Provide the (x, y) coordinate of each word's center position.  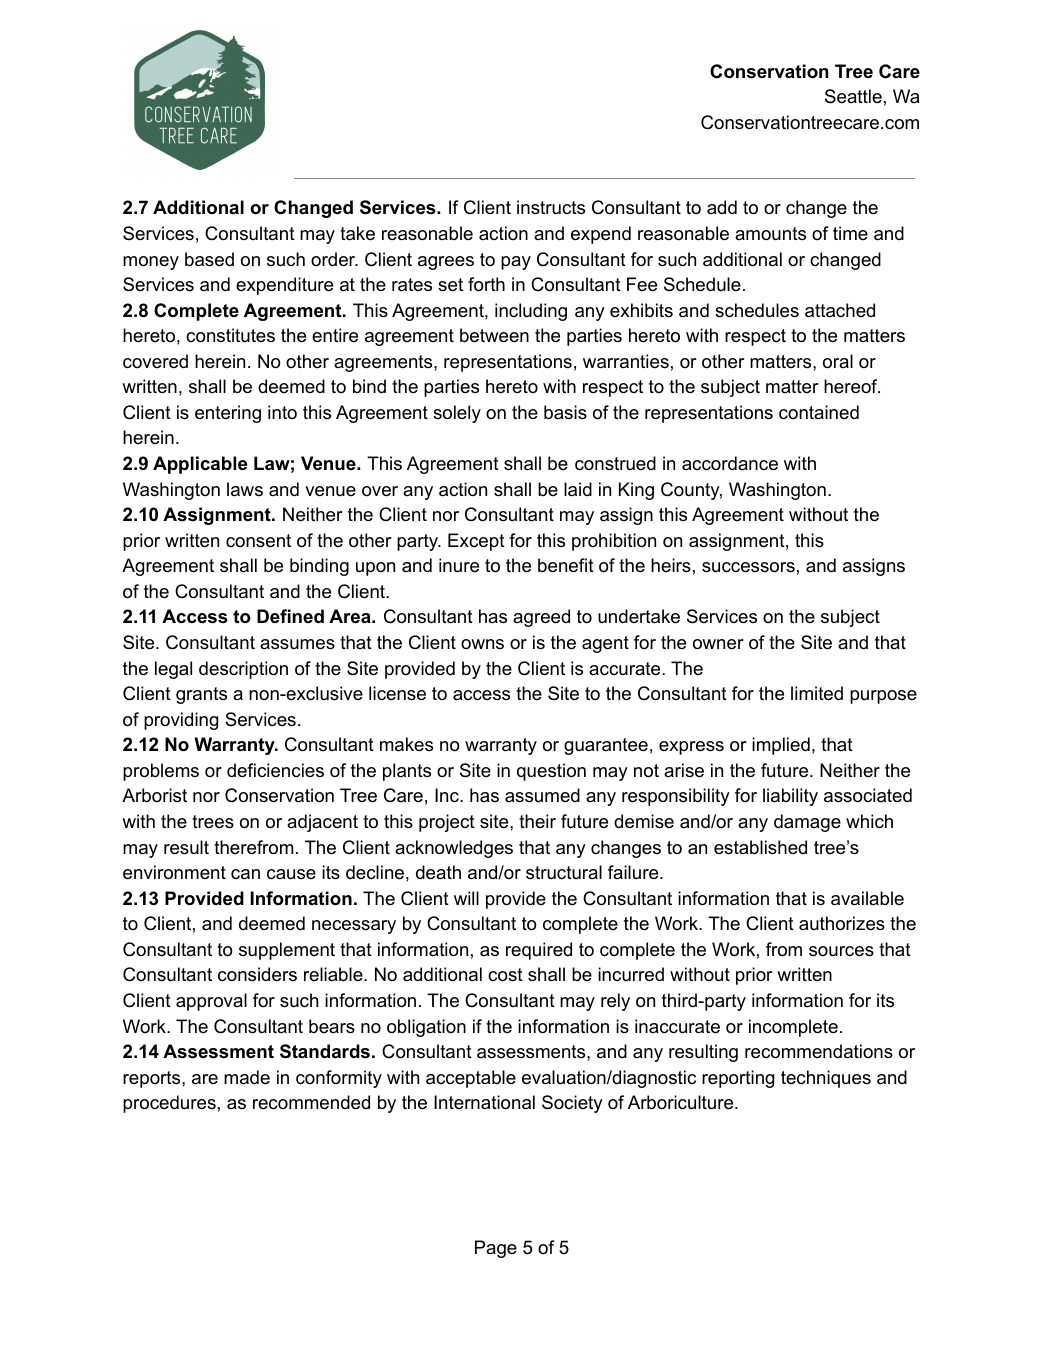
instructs (551, 207)
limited (817, 693)
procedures (169, 1104)
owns (482, 644)
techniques (826, 1079)
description (243, 670)
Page (496, 1249)
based (209, 259)
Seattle (853, 96)
